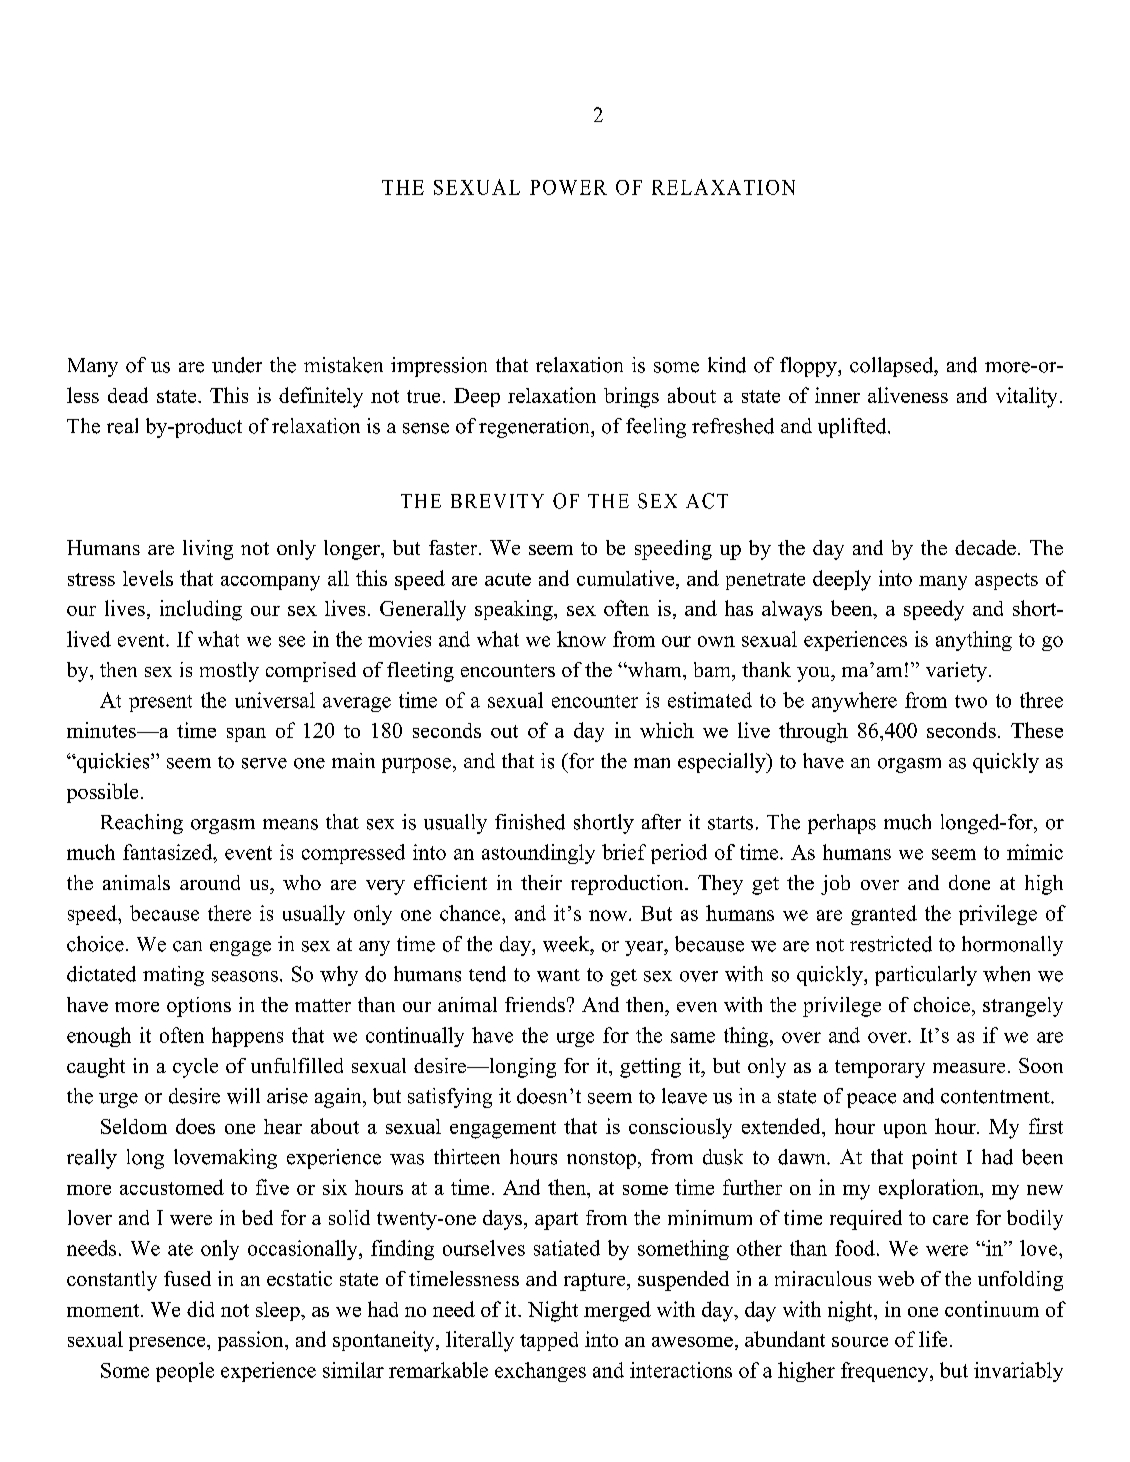 Image resolution: width=1130 pixels, height=1462 pixels. What do you see at coordinates (187, 946) in the page?
I see `can` at bounding box center [187, 946].
